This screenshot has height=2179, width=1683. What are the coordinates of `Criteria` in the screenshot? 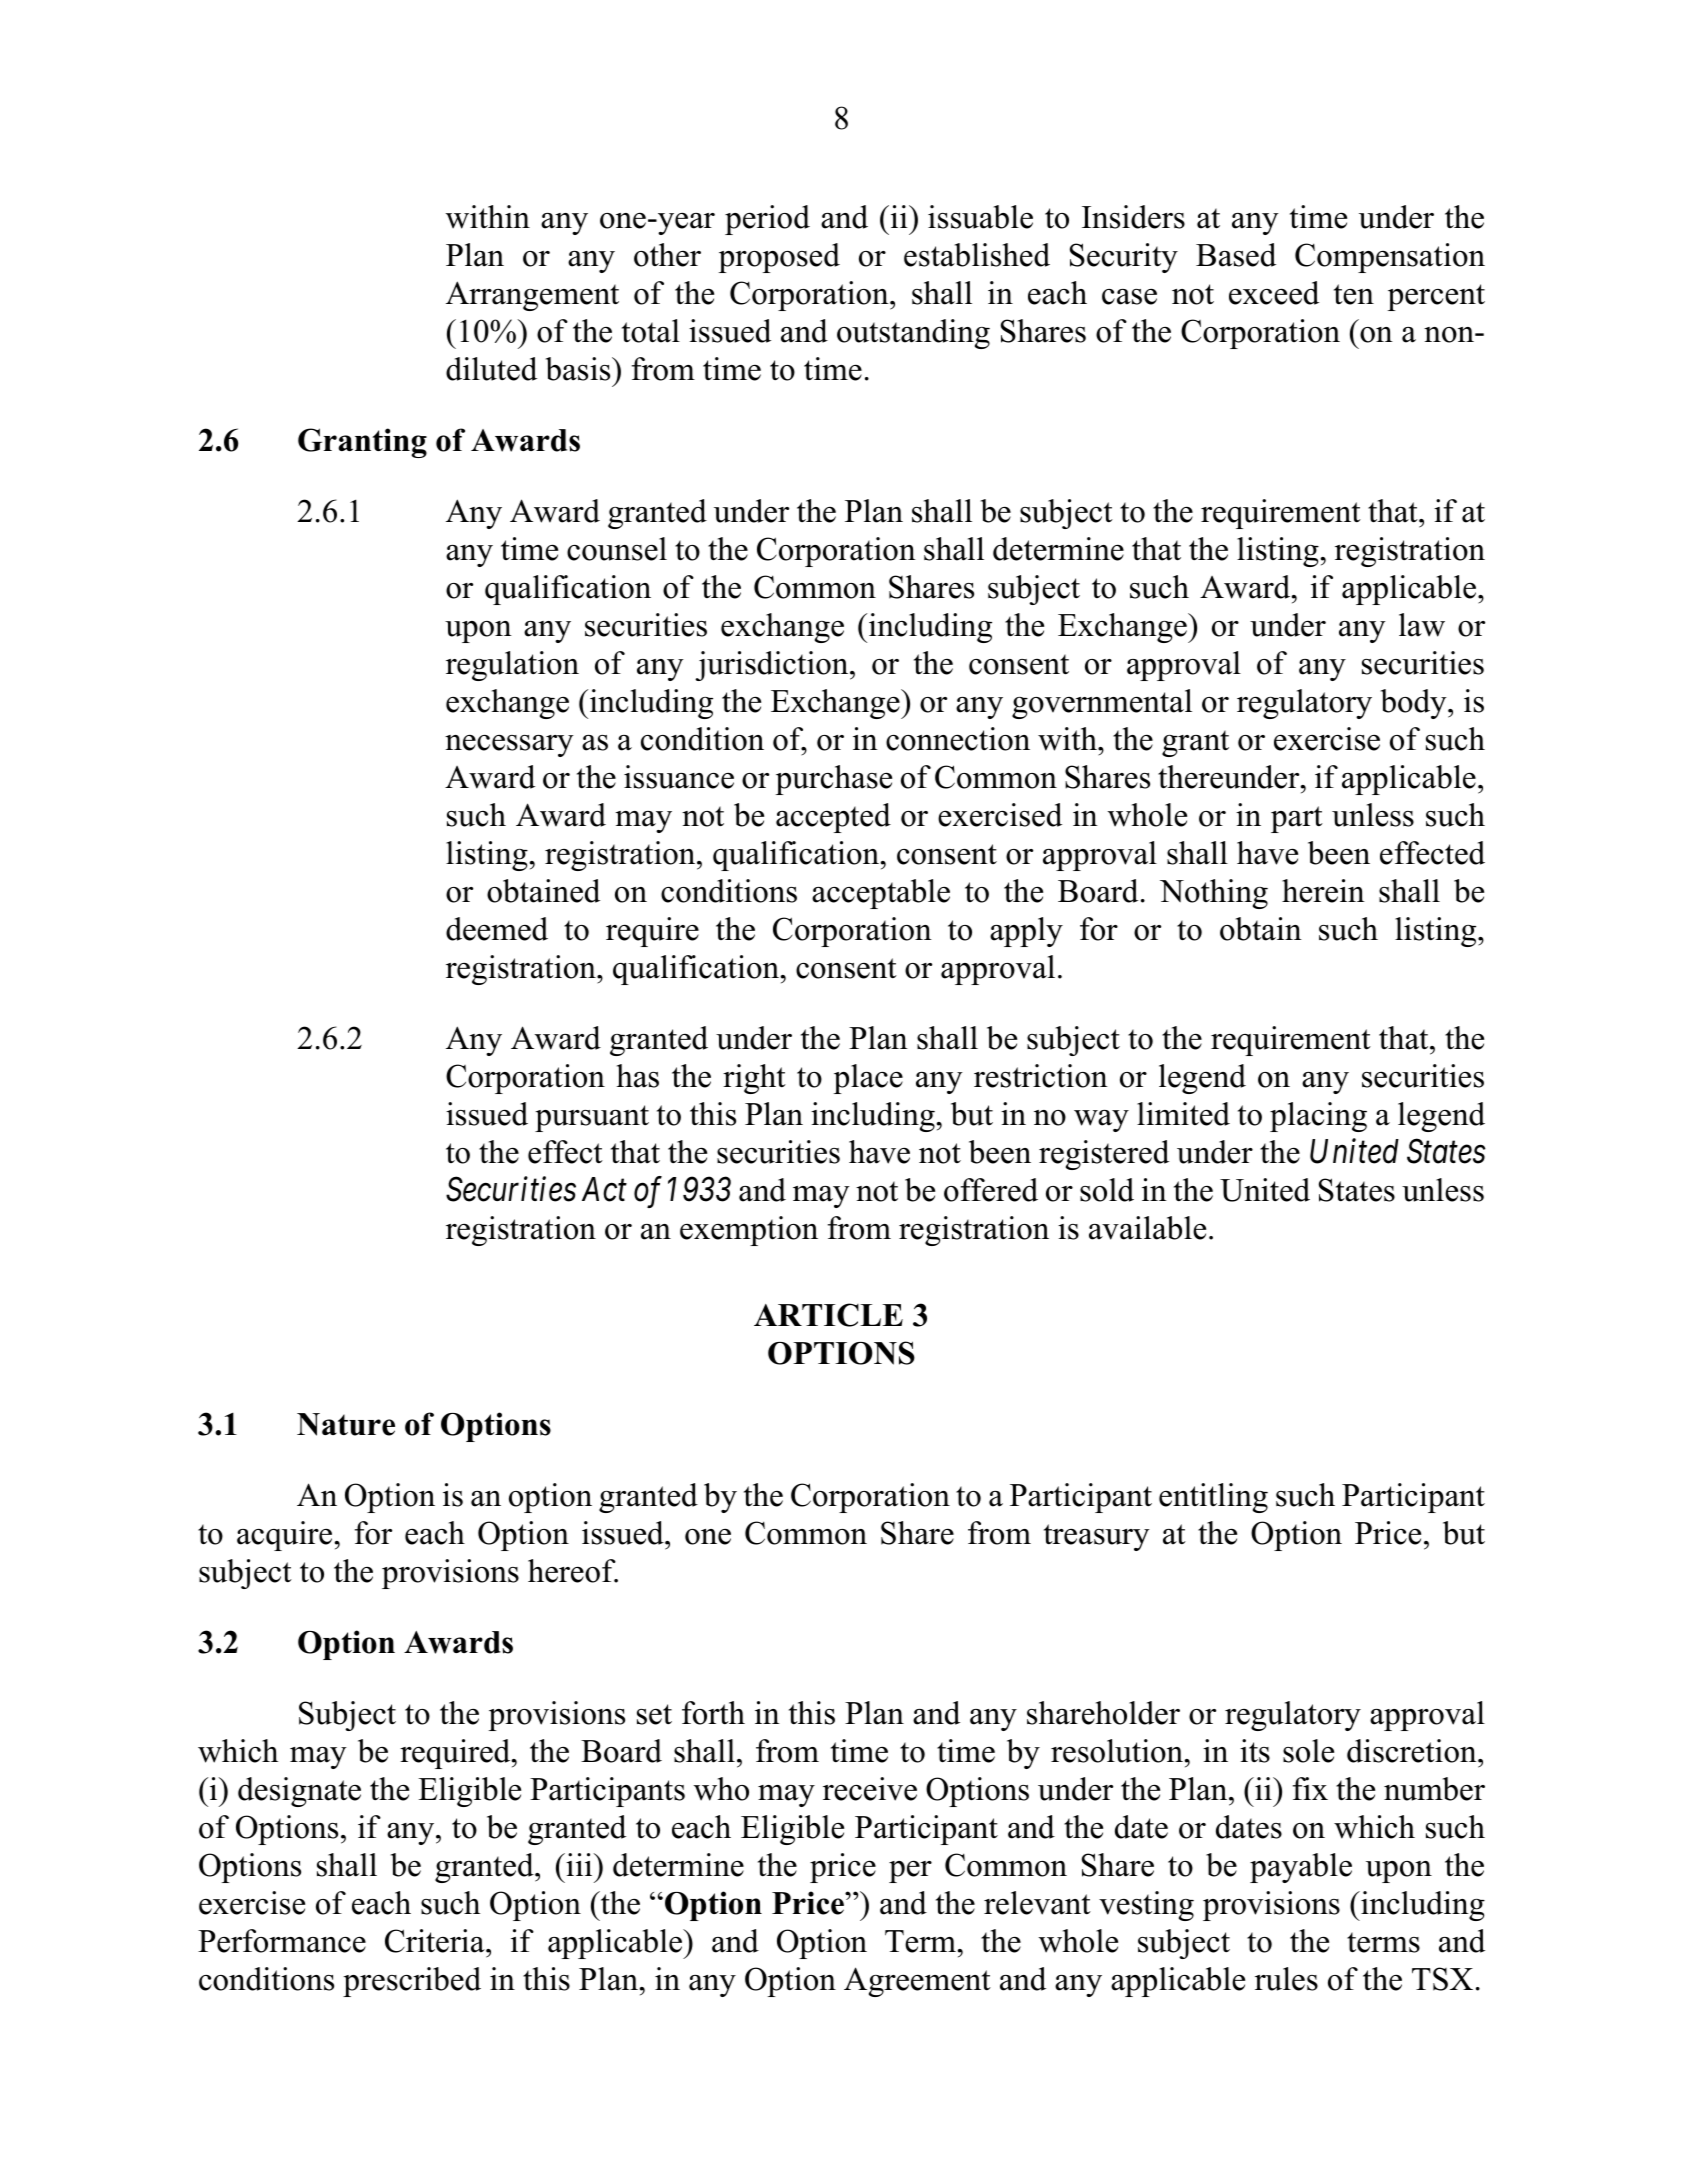 It's located at (436, 1941).
